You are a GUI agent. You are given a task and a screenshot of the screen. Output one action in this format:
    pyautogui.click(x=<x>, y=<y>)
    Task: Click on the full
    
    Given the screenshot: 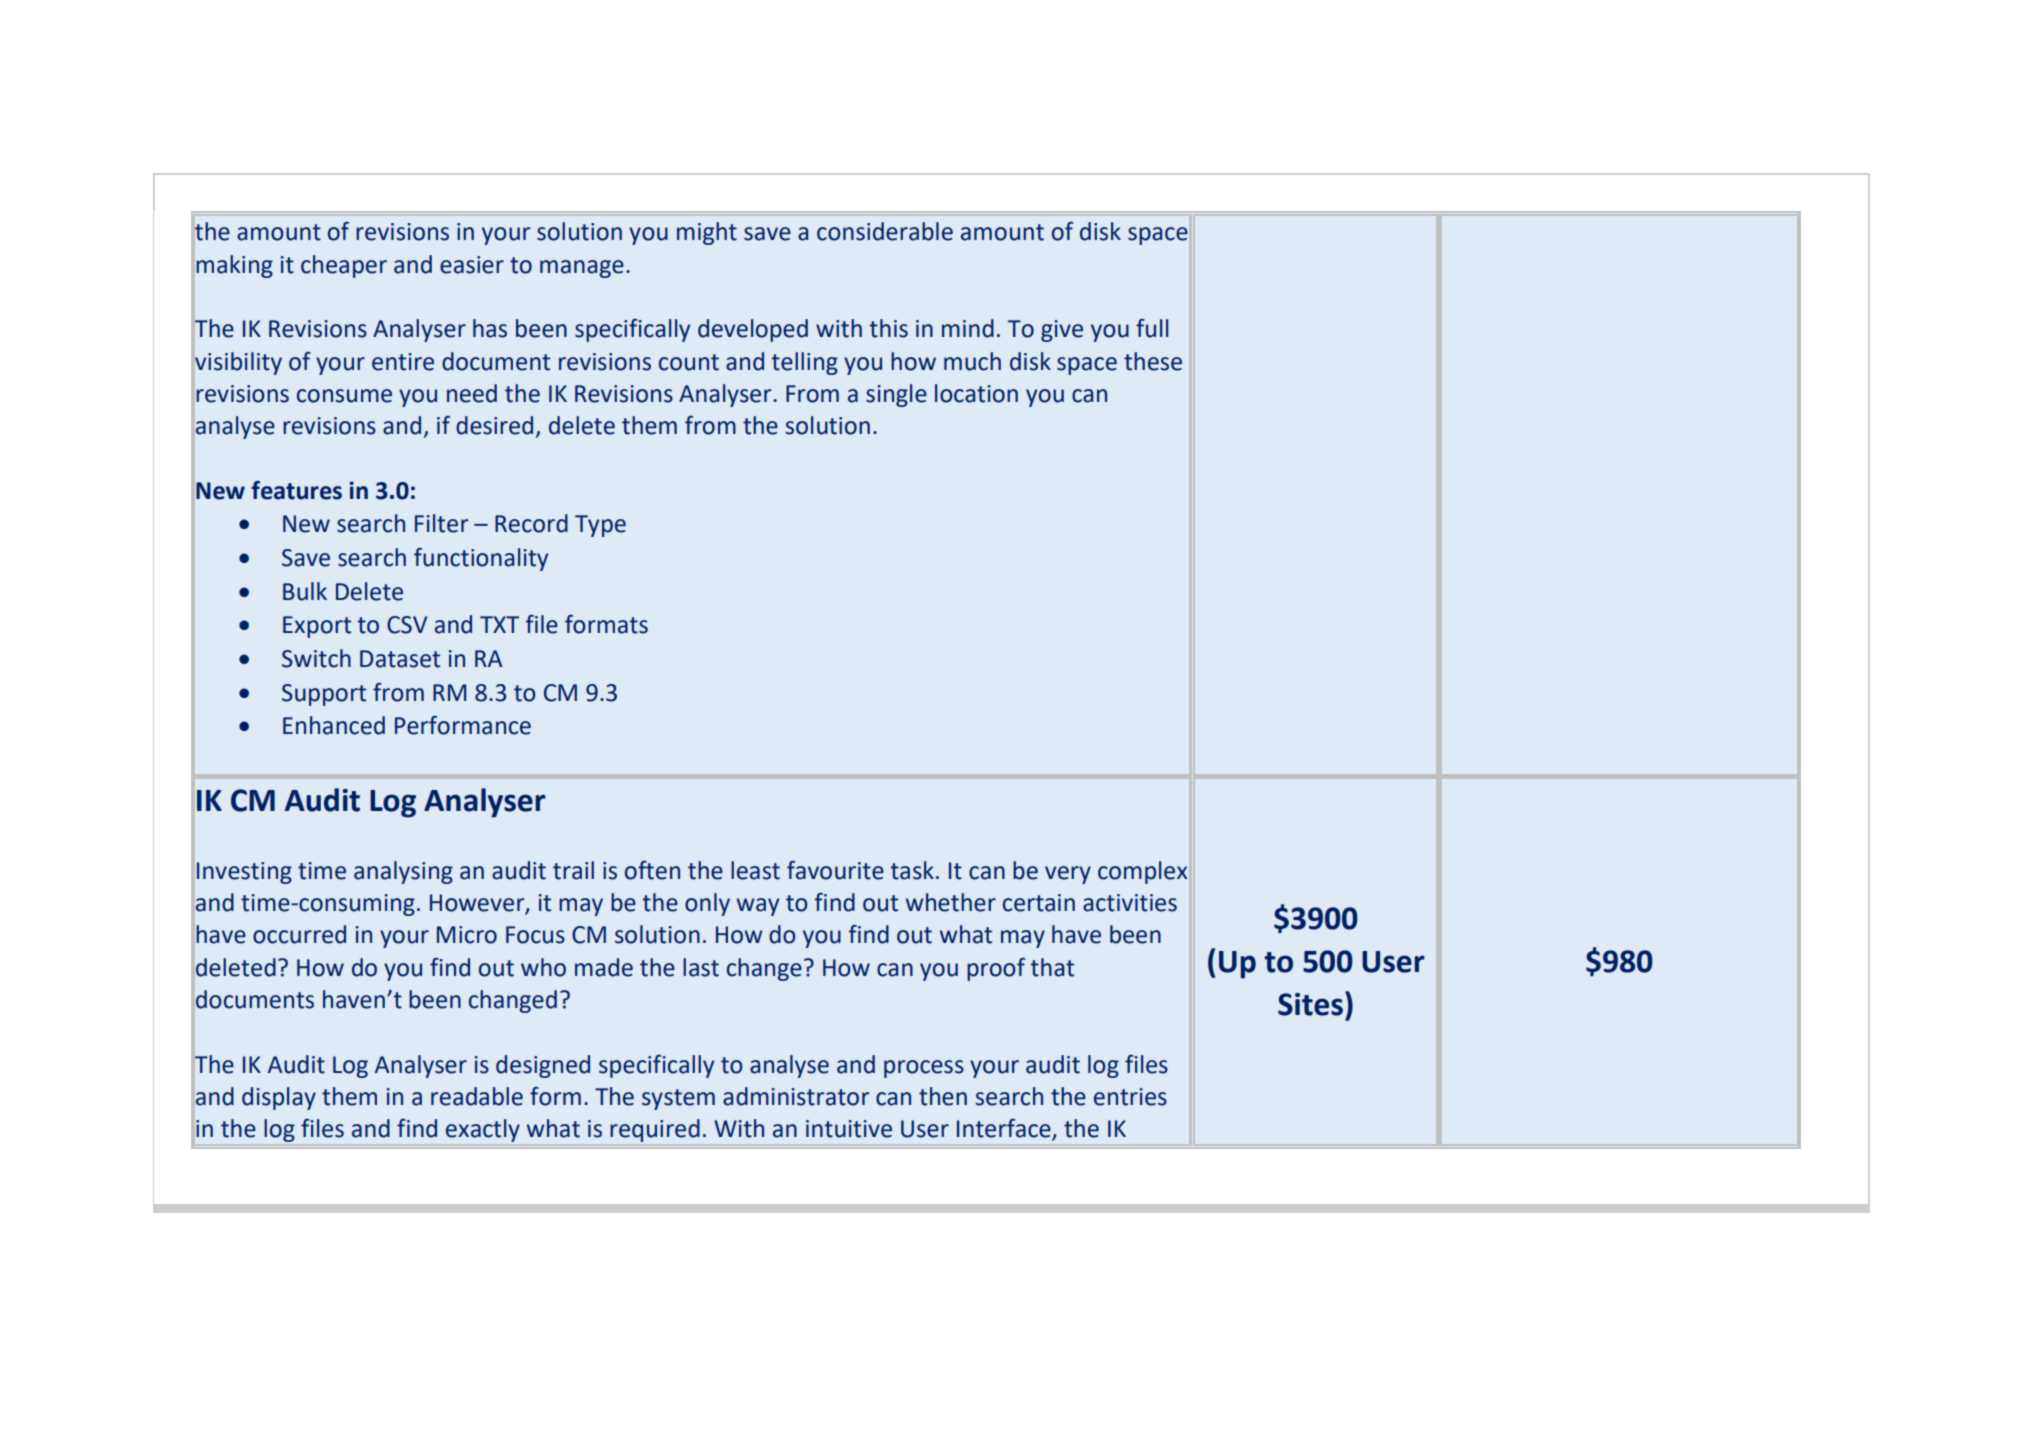 What is the action you would take?
    pyautogui.click(x=1152, y=328)
